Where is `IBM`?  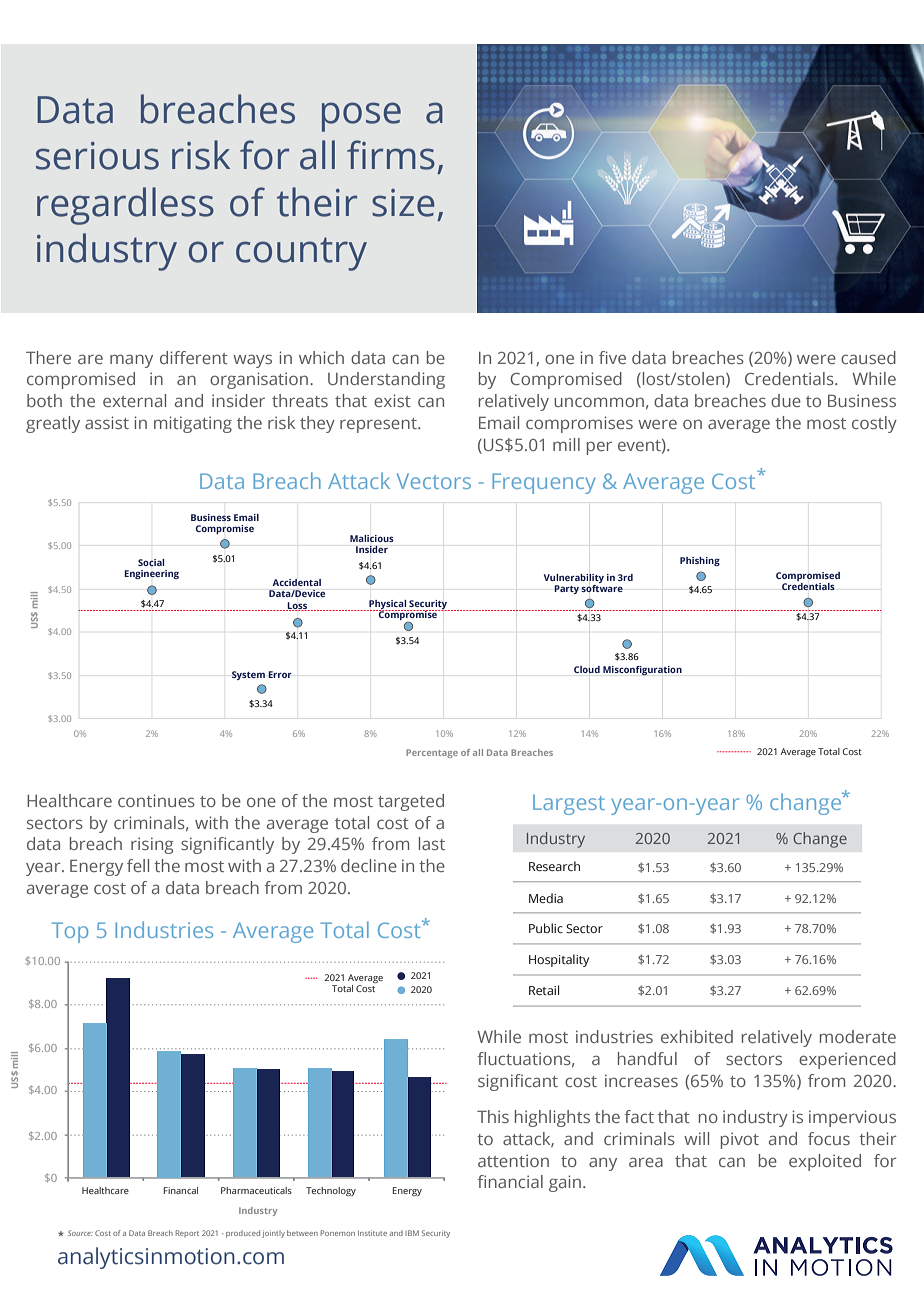
IBM is located at coordinates (412, 1233).
